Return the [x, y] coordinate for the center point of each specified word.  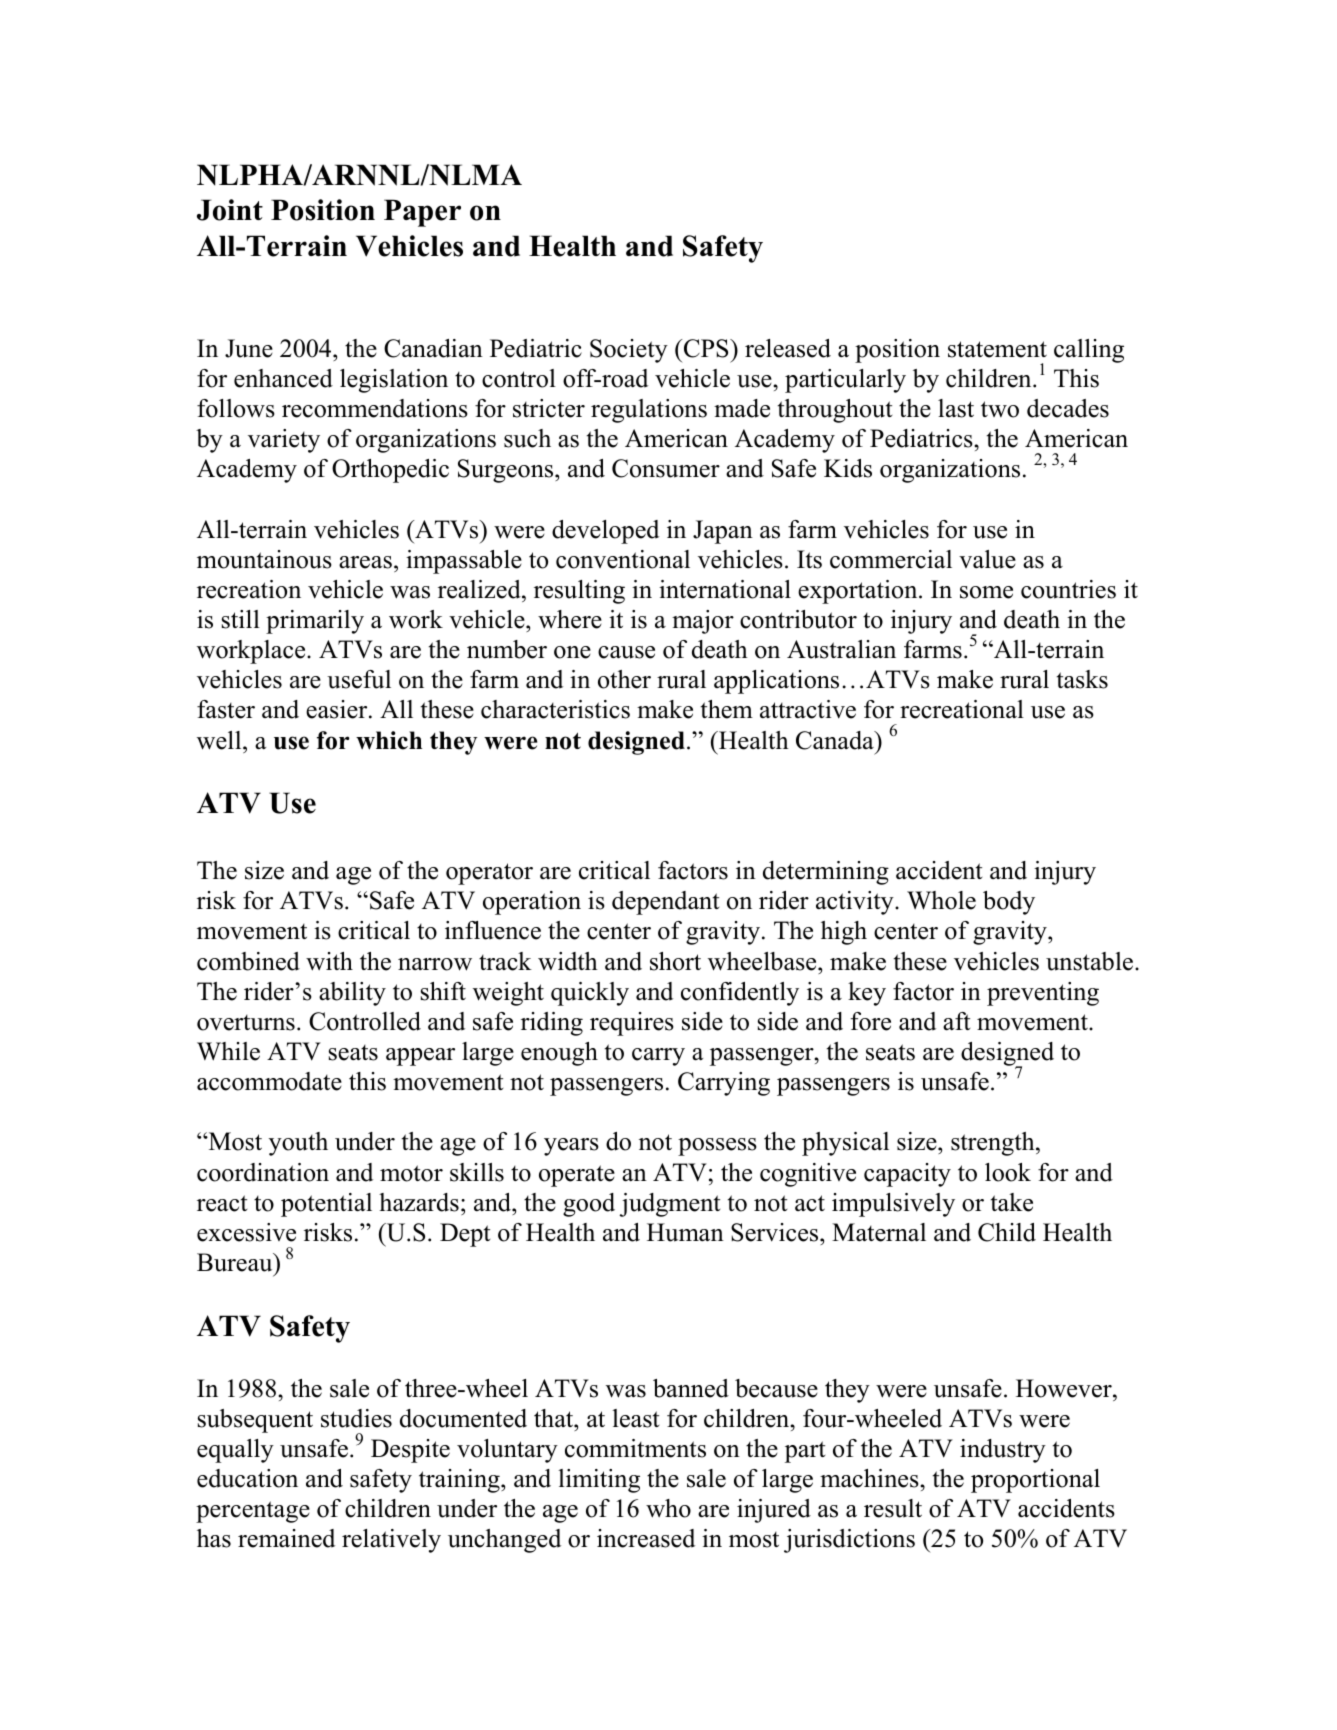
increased [646, 1538]
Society [629, 351]
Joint [230, 210]
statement [997, 349]
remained [286, 1538]
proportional [1035, 1481]
